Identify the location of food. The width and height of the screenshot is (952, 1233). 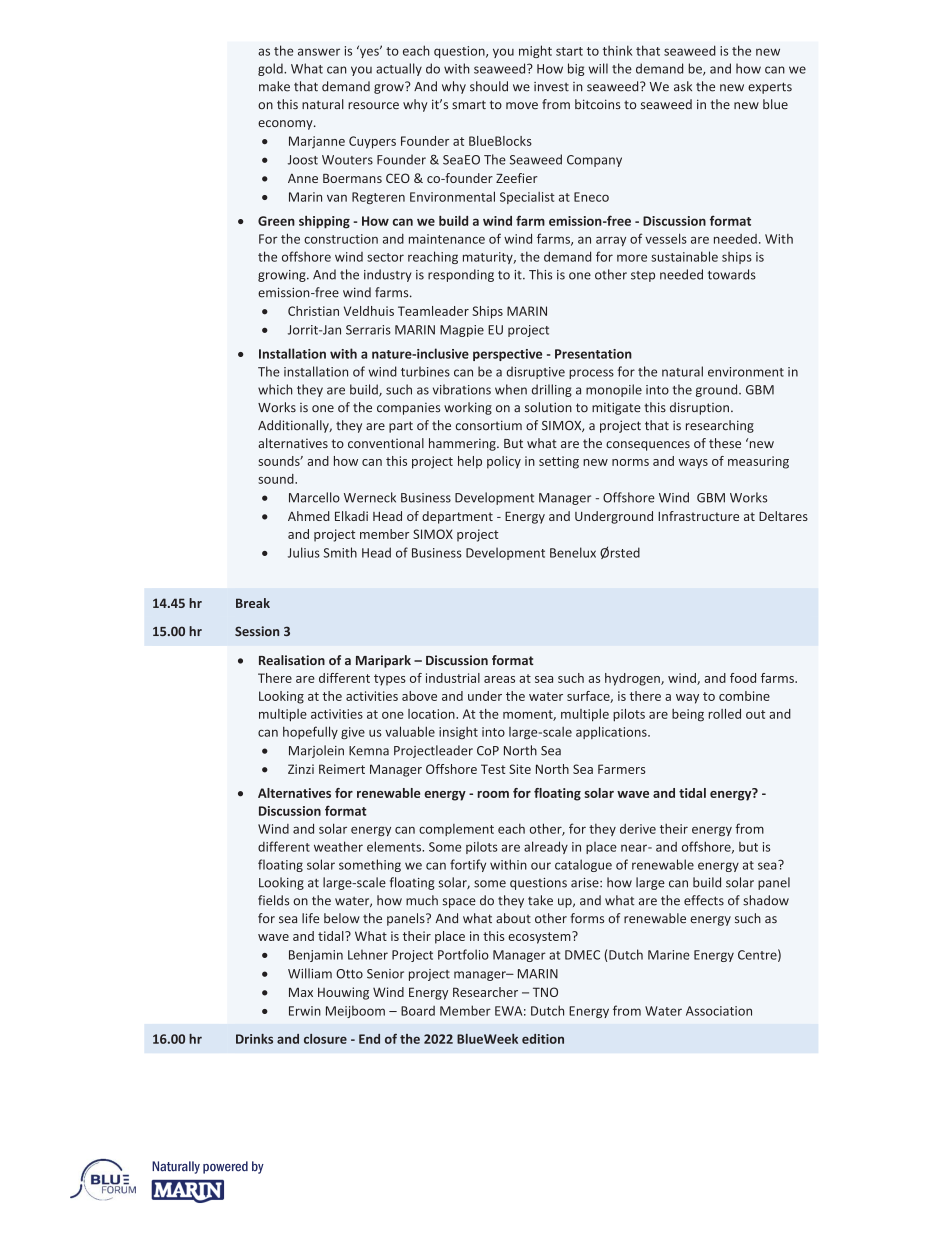
(743, 678).
